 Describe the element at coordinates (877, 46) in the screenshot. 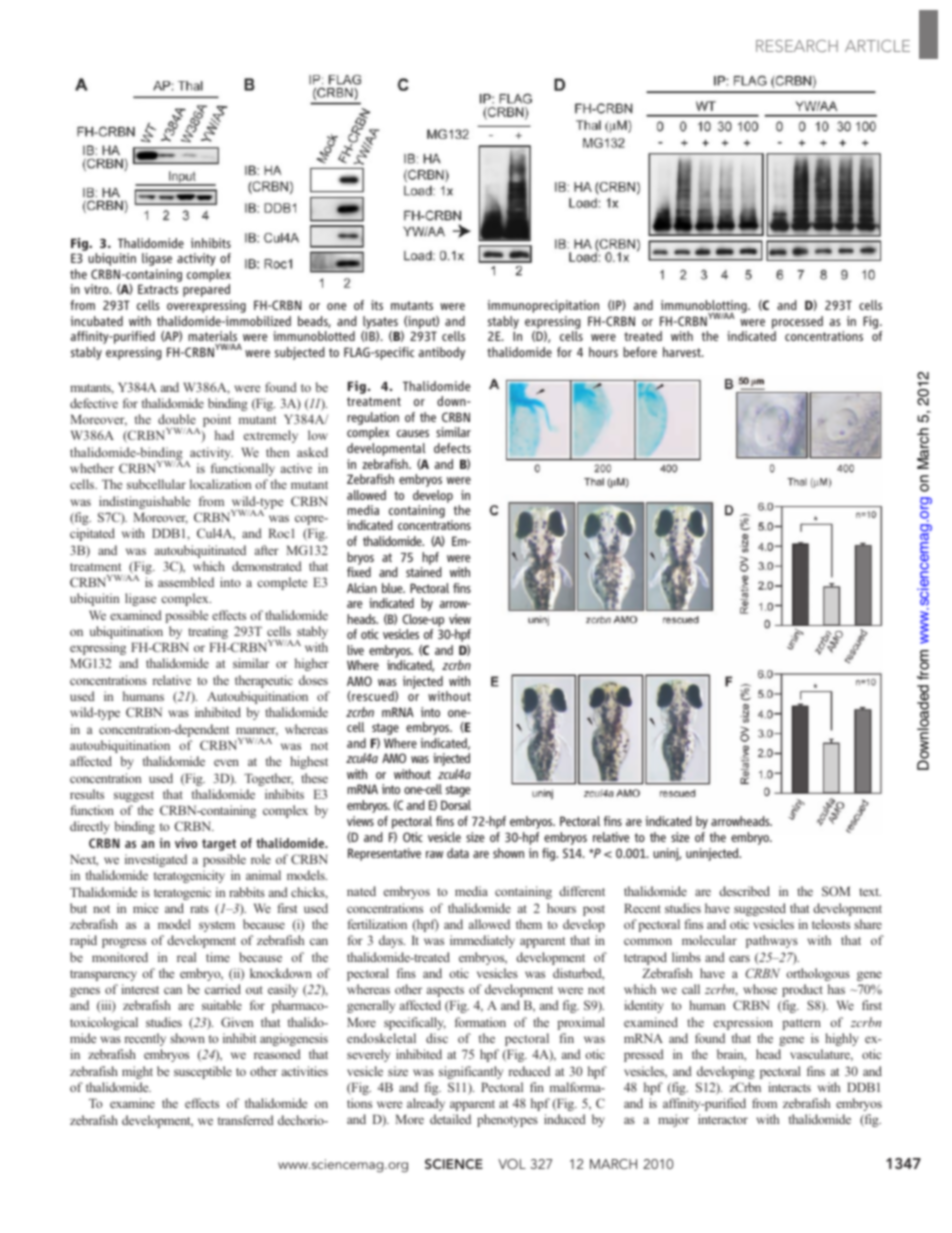

I see `ARTICLE` at that location.
